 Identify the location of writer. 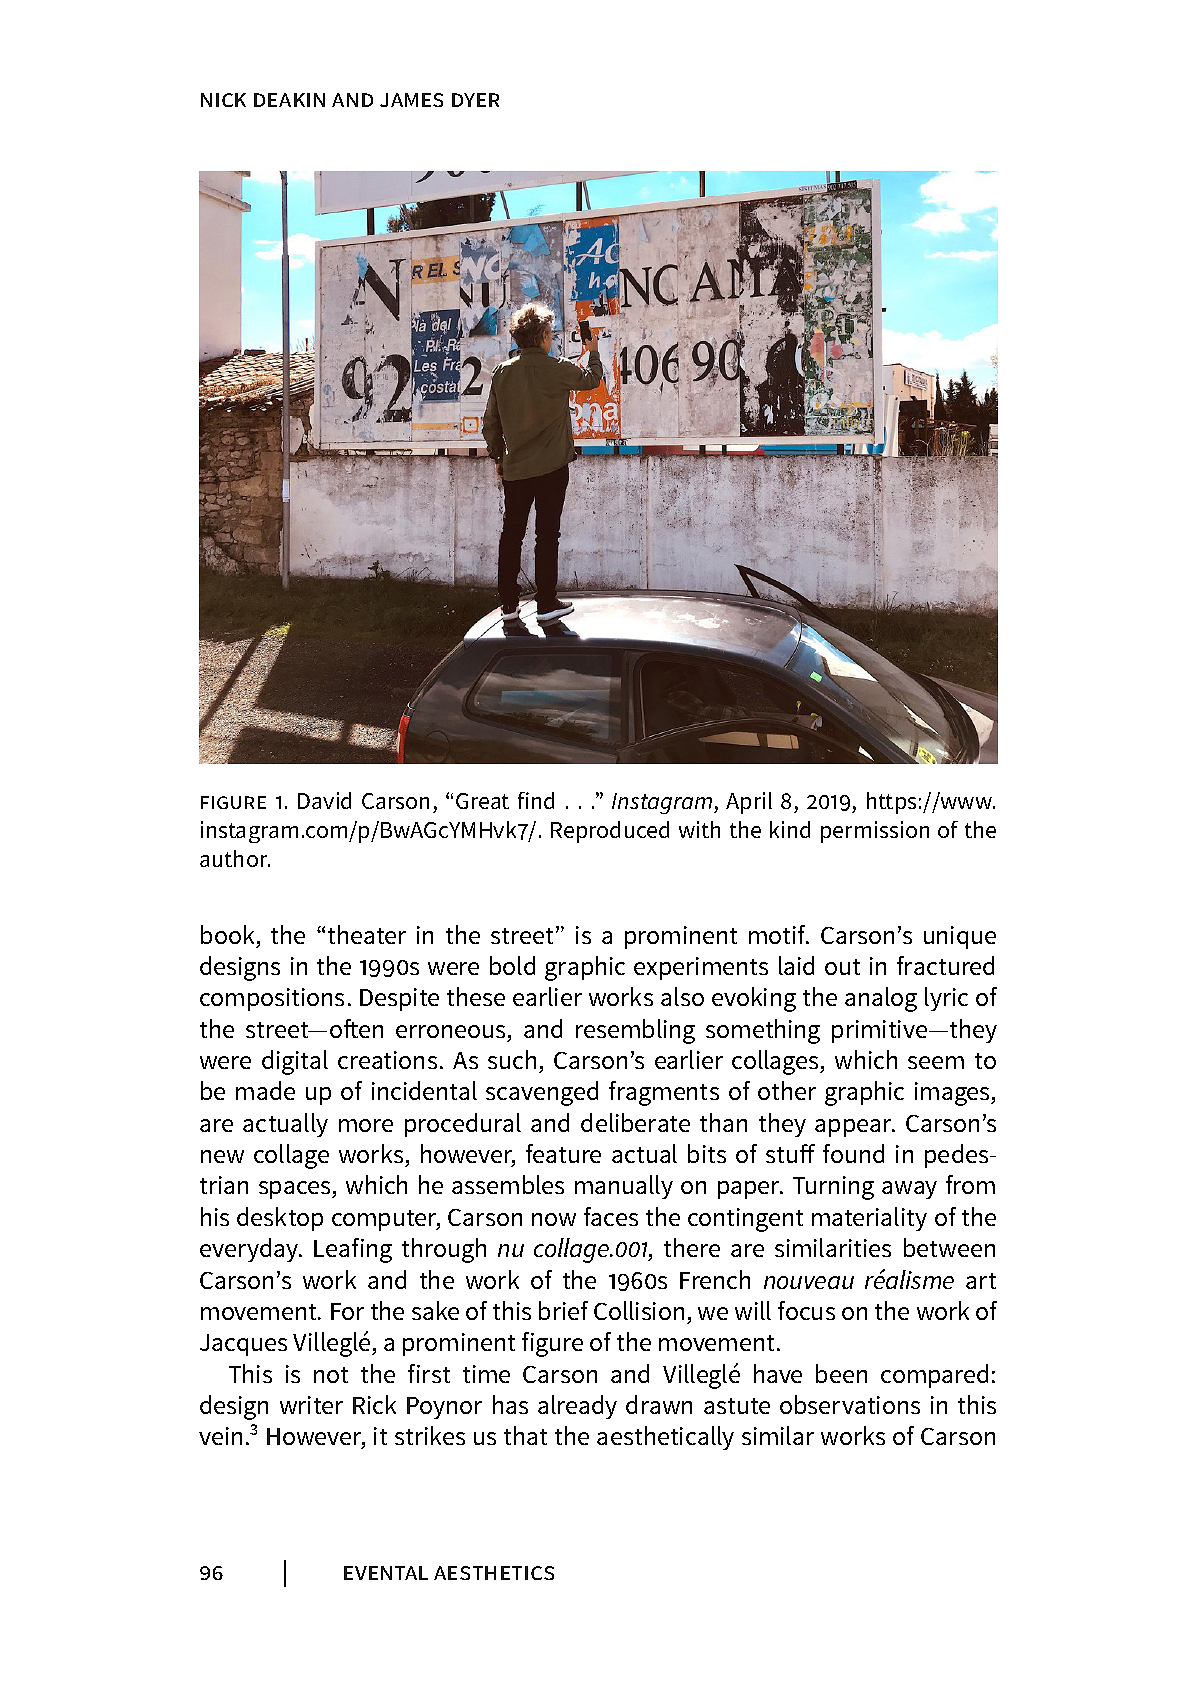
(311, 1405).
